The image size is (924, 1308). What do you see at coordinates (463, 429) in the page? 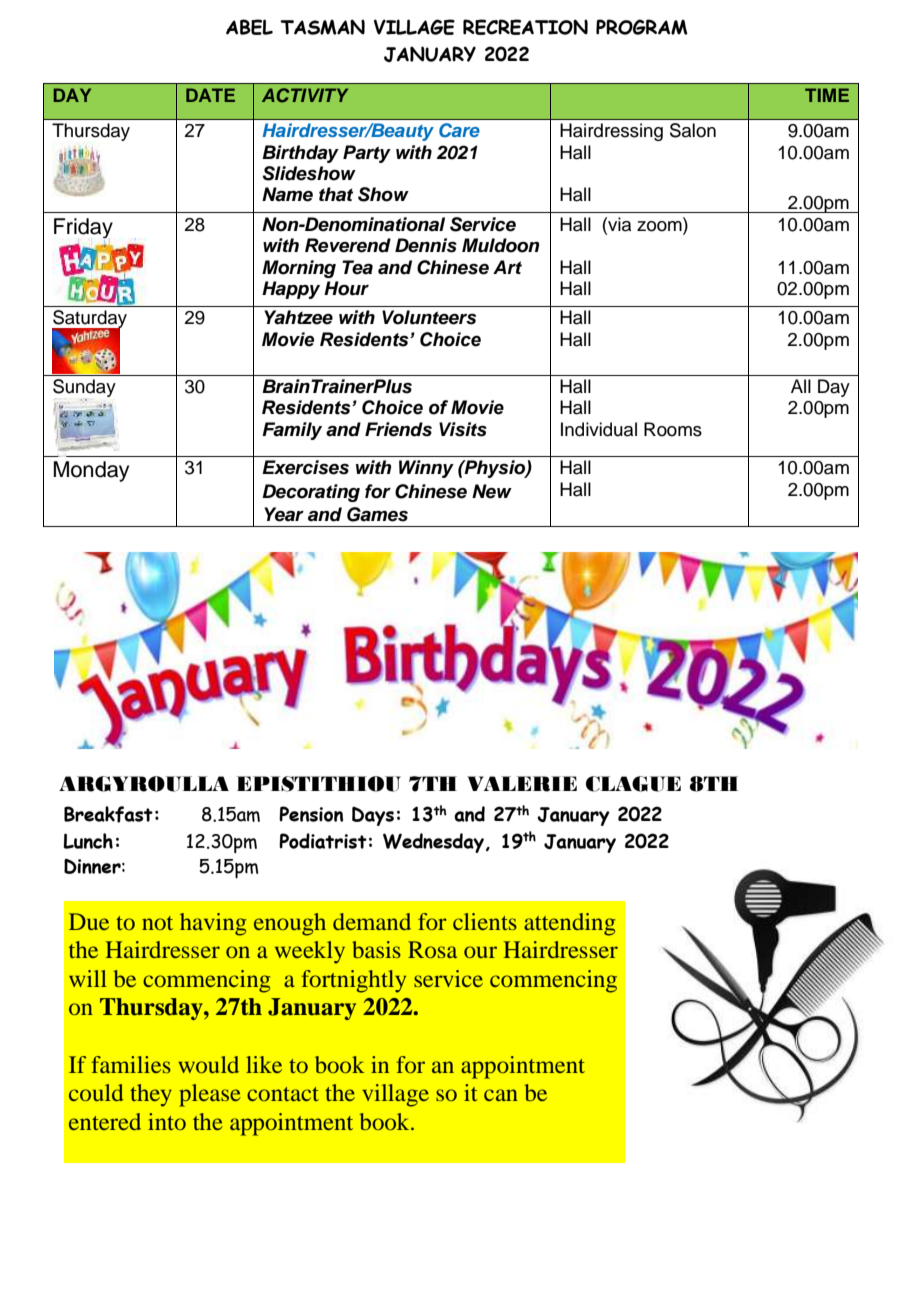
I see `Visits` at bounding box center [463, 429].
